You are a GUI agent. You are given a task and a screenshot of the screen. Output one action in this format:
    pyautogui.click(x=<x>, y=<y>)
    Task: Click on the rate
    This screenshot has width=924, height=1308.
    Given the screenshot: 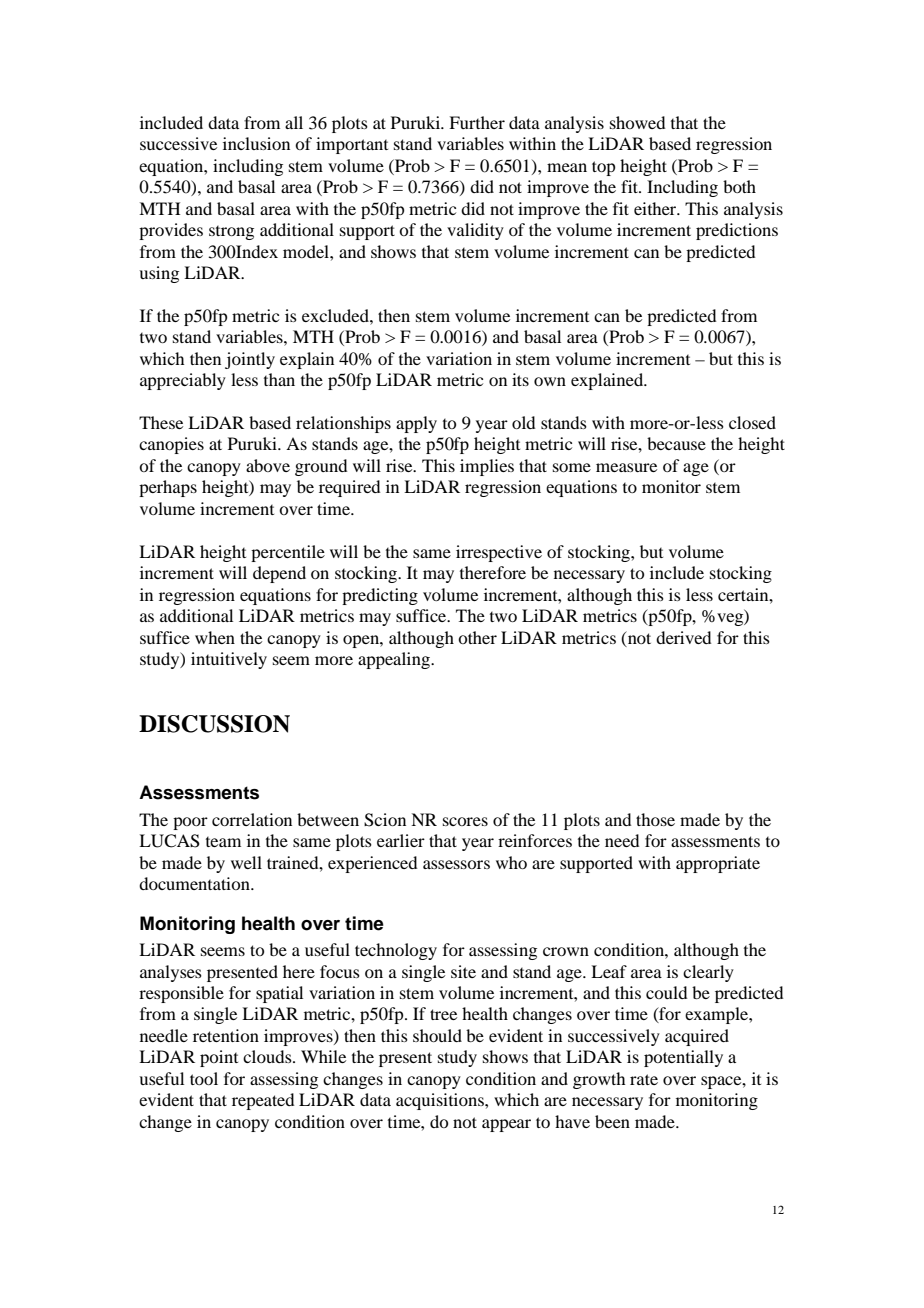 What is the action you would take?
    pyautogui.click(x=644, y=1079)
